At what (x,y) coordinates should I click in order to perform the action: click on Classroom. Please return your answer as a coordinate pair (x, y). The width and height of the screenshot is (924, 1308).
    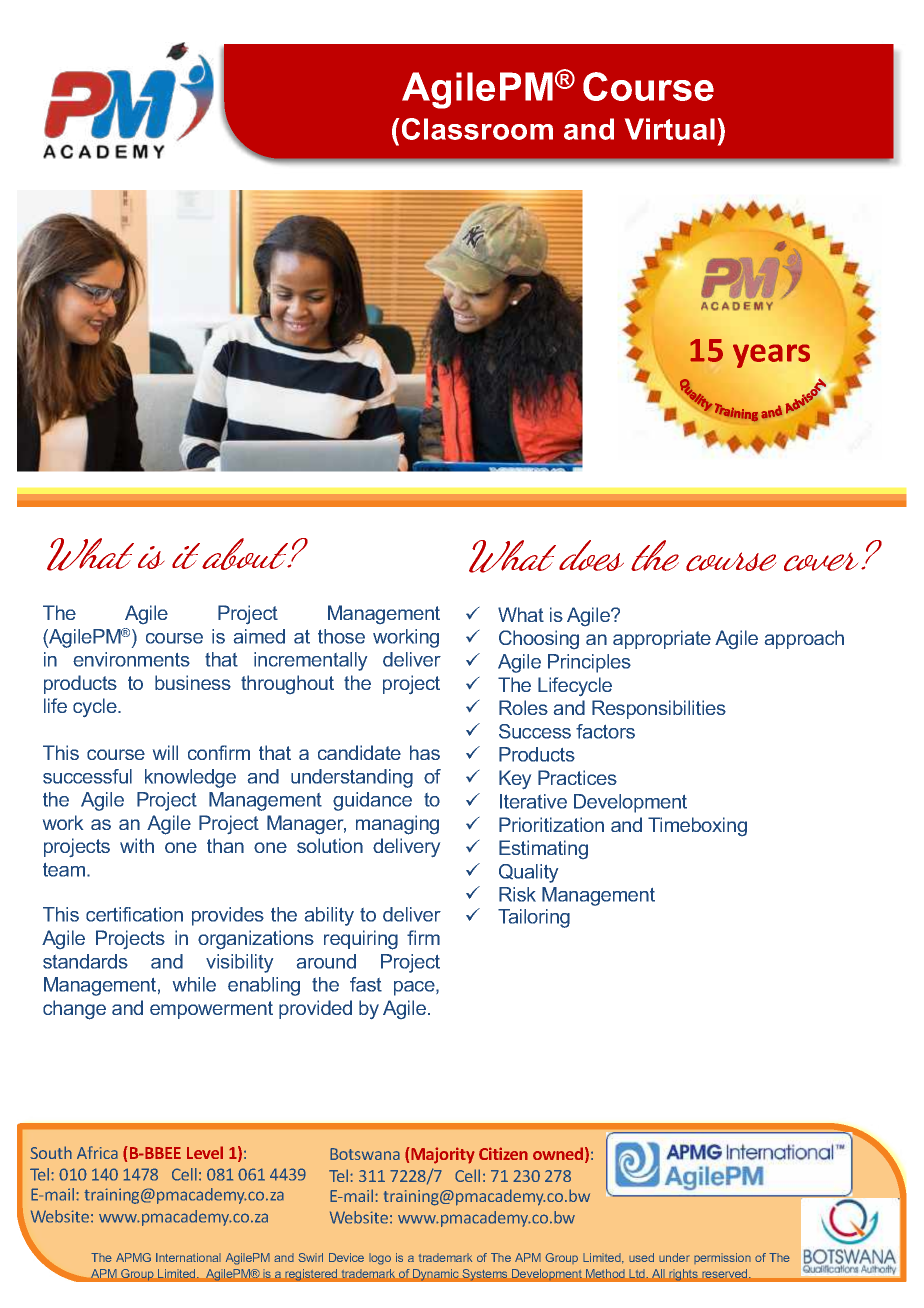
    Looking at the image, I should click on (477, 129).
